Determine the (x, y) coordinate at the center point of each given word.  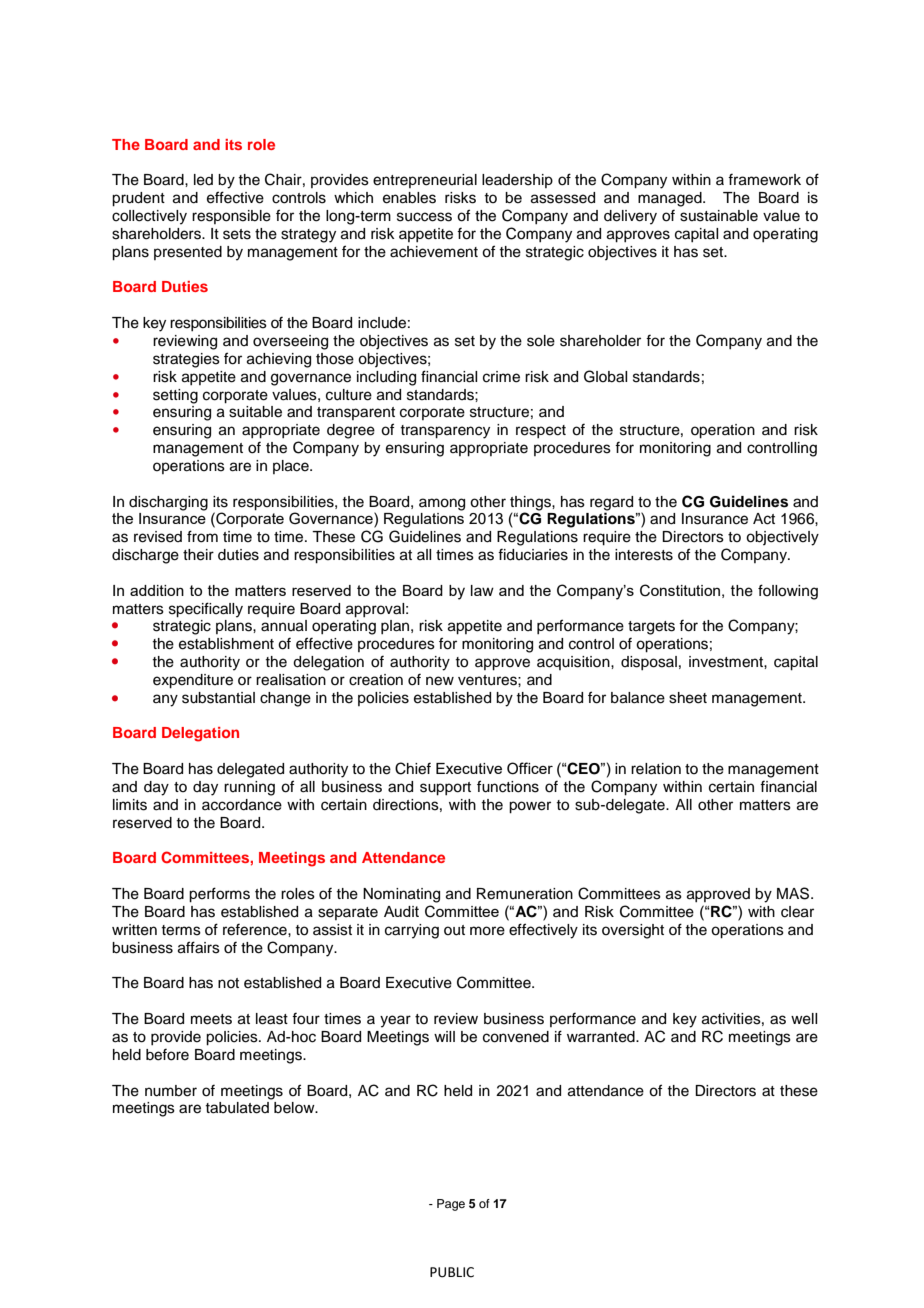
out (454, 930)
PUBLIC (452, 1272)
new (440, 681)
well (804, 1019)
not (228, 983)
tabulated (237, 1108)
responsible (231, 217)
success (424, 217)
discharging (168, 503)
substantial (218, 698)
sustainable (719, 216)
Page (451, 1205)
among (442, 504)
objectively (782, 538)
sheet (688, 698)
